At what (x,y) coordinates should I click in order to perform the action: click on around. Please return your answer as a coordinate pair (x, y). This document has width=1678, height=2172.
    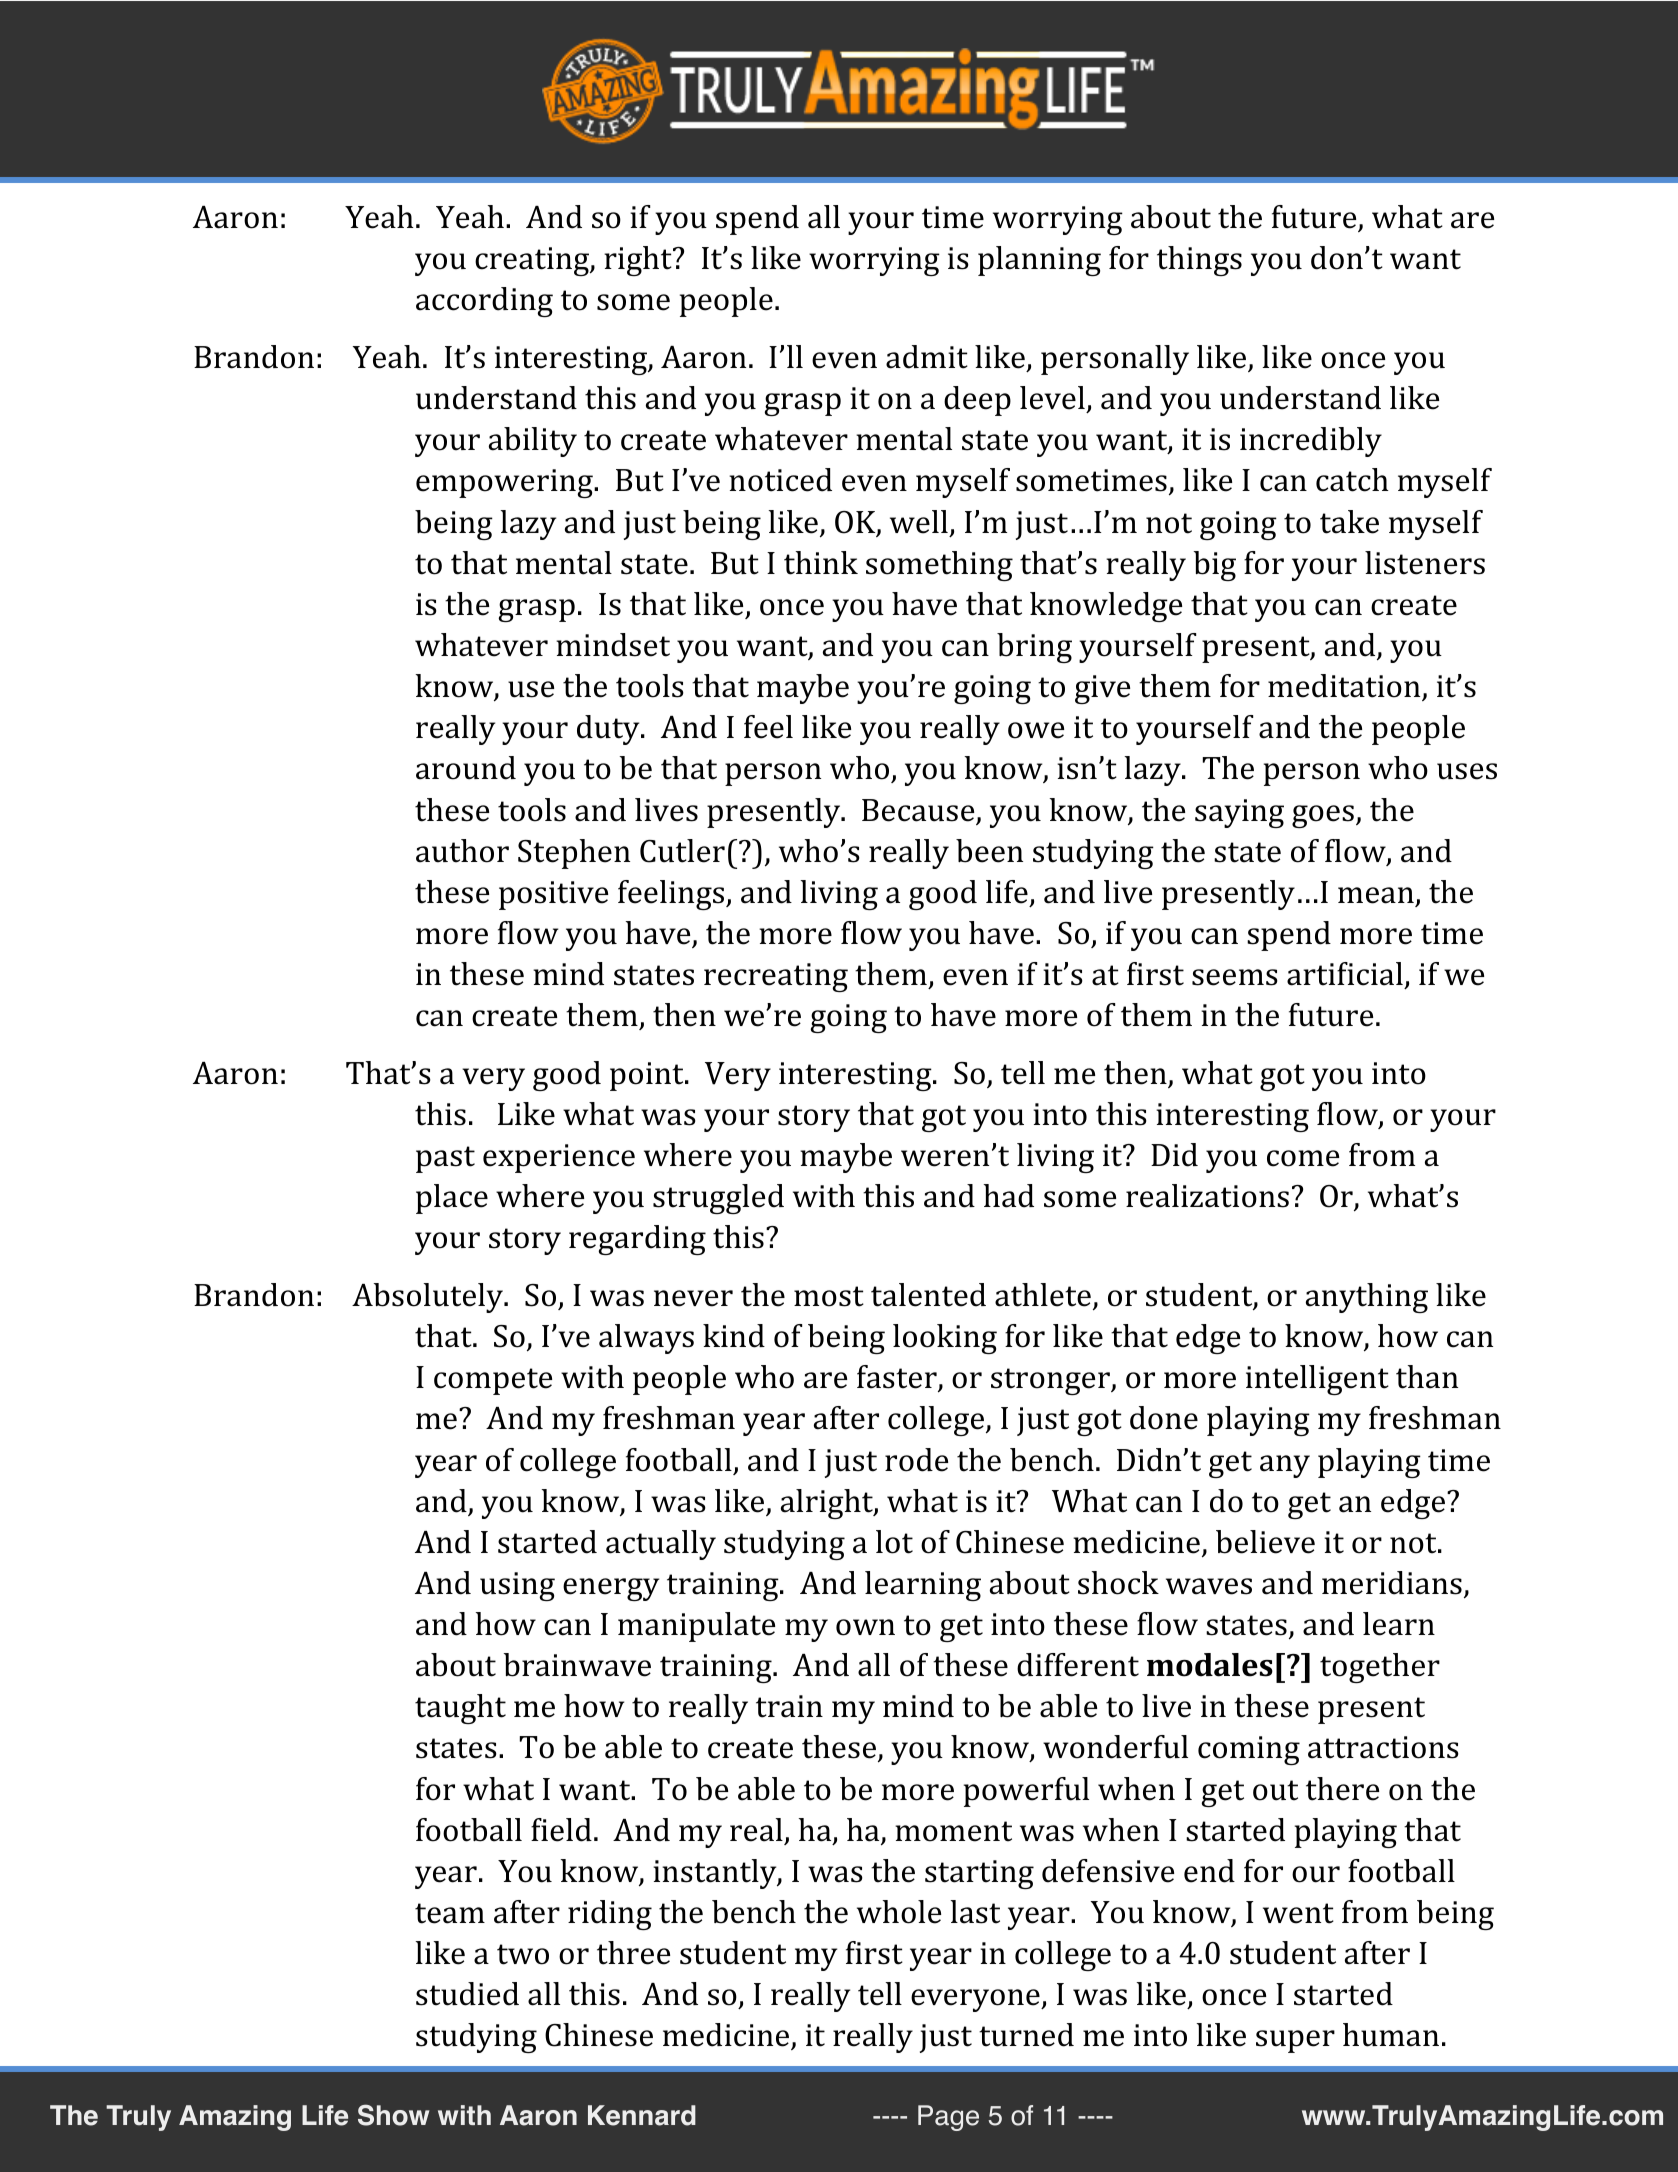
    Looking at the image, I should click on (466, 768).
